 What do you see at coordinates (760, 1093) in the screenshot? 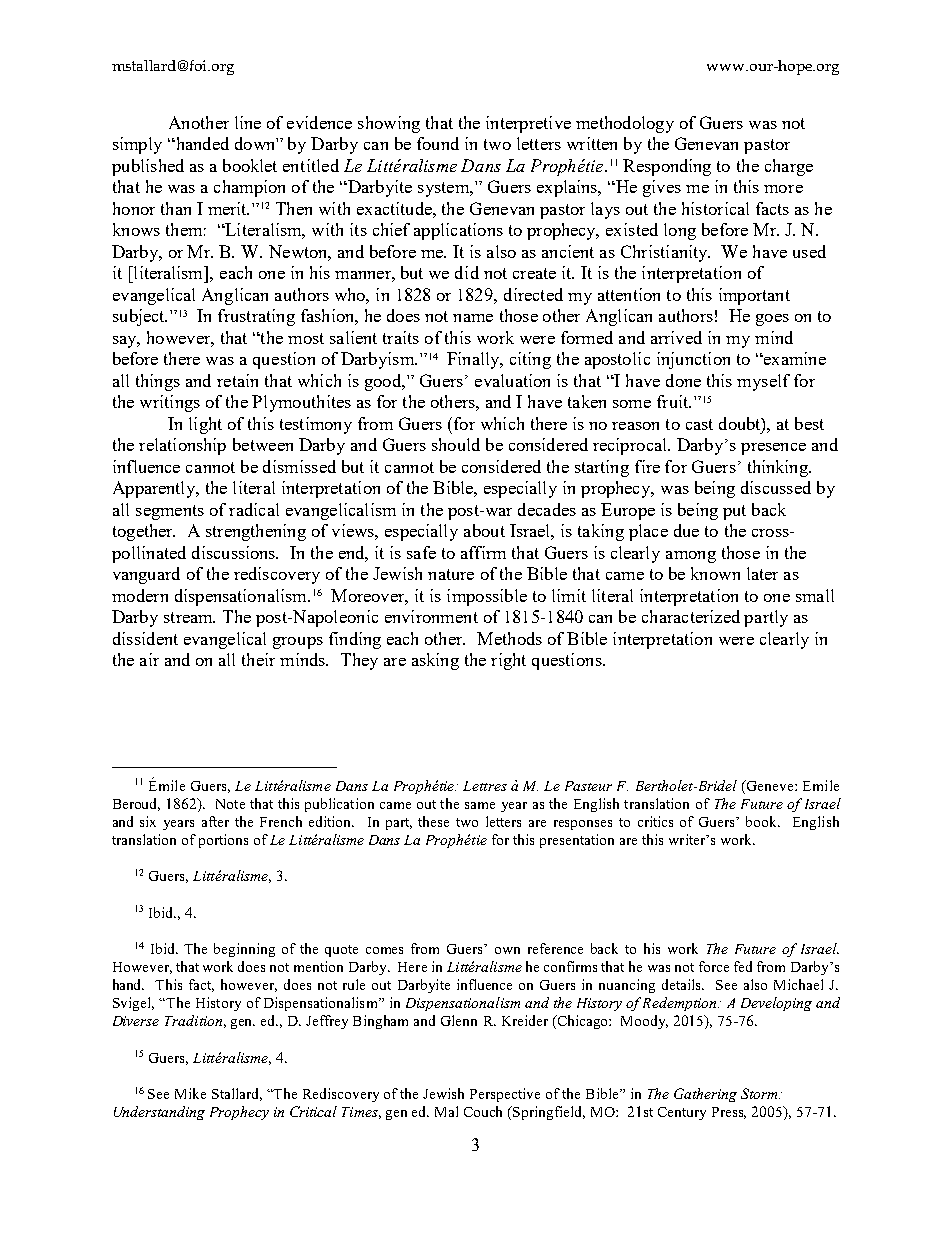
I see `Storm` at bounding box center [760, 1093].
